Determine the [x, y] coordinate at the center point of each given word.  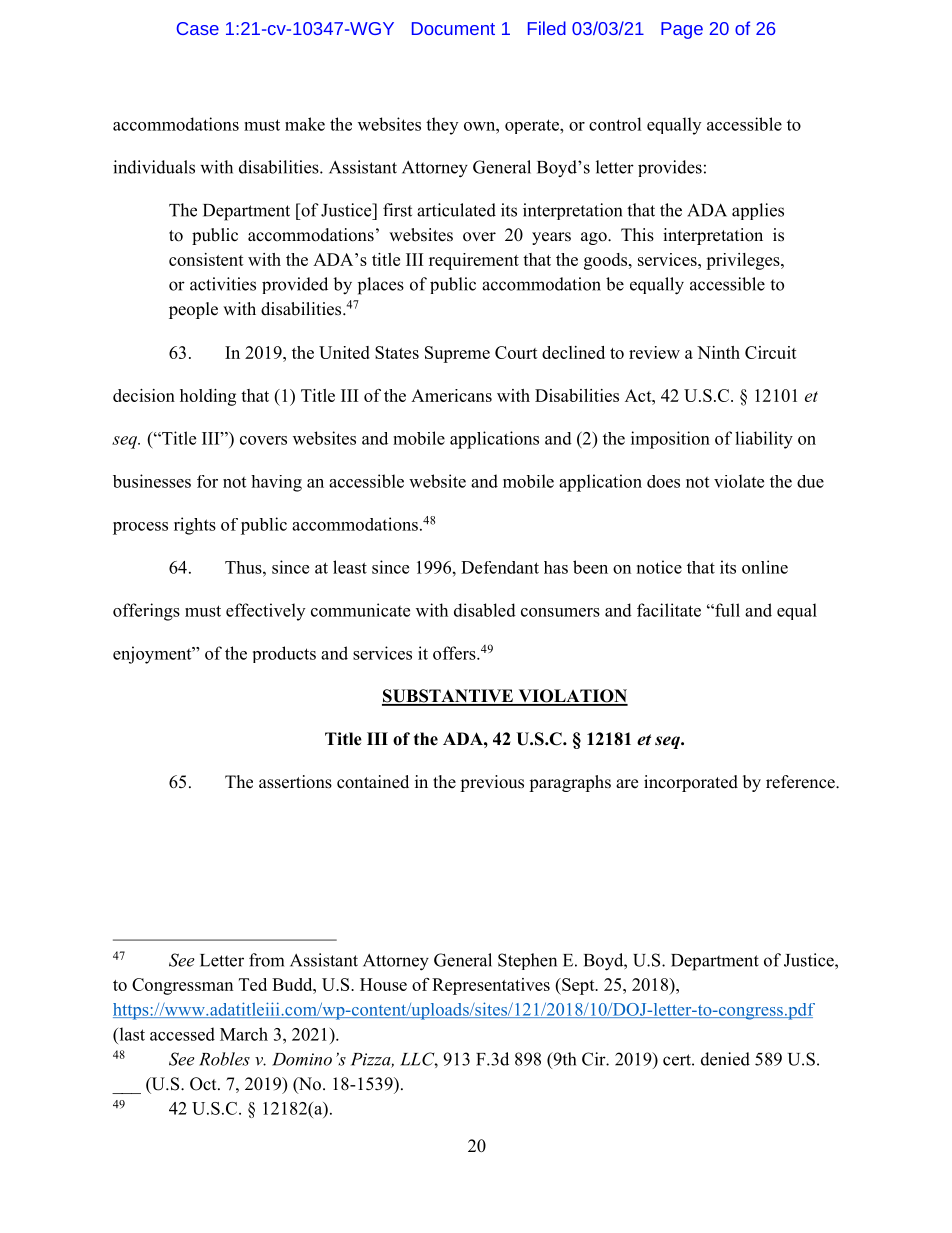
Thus [244, 567]
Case [198, 28]
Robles [224, 1059]
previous [492, 783]
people [193, 310]
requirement [474, 261]
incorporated [691, 783]
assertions [295, 782]
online [765, 567]
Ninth [718, 352]
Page [682, 30]
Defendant [500, 567]
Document [453, 28]
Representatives [491, 986]
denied [725, 1059]
